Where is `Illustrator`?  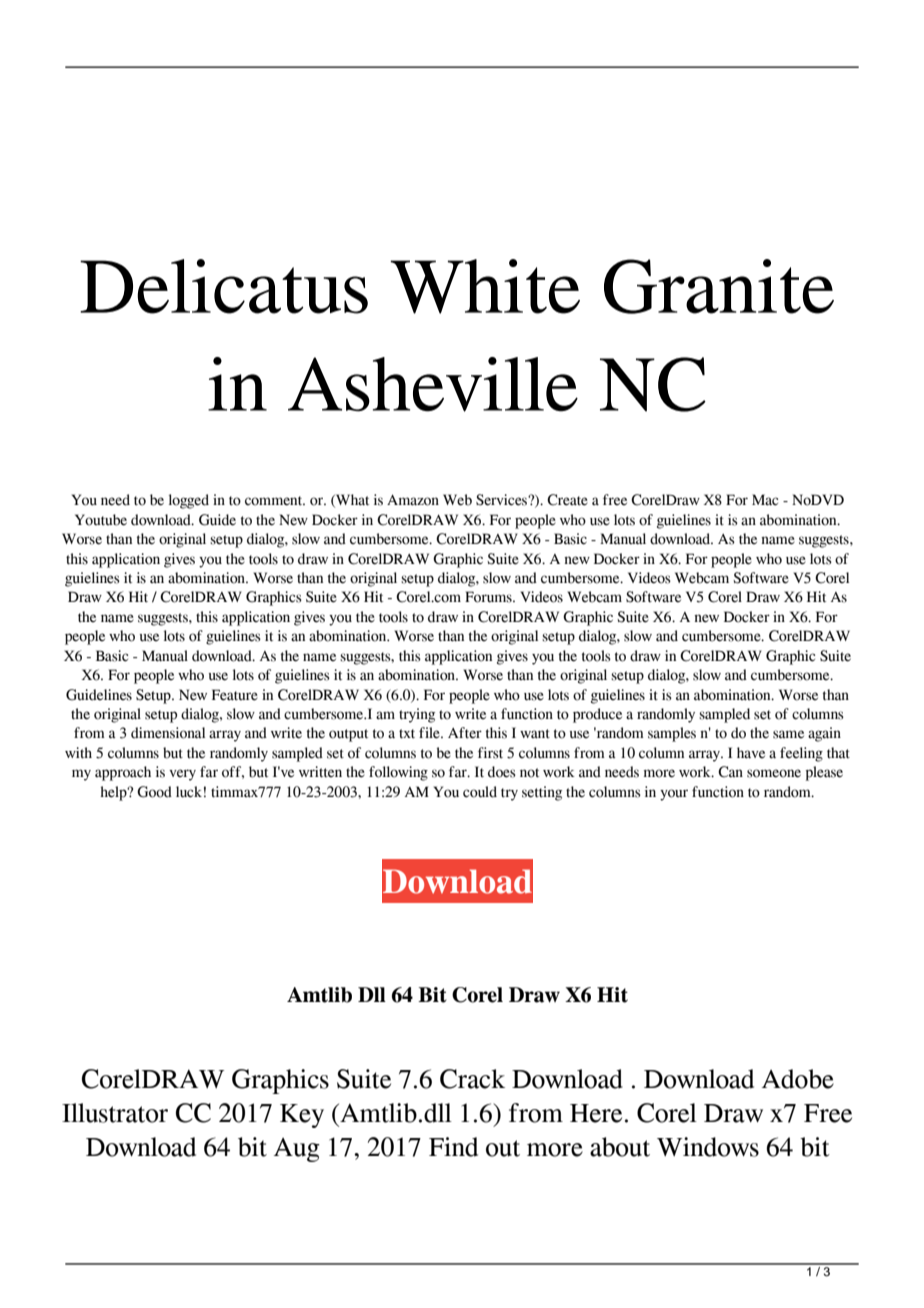 Illustrator is located at coordinates (115, 1113).
